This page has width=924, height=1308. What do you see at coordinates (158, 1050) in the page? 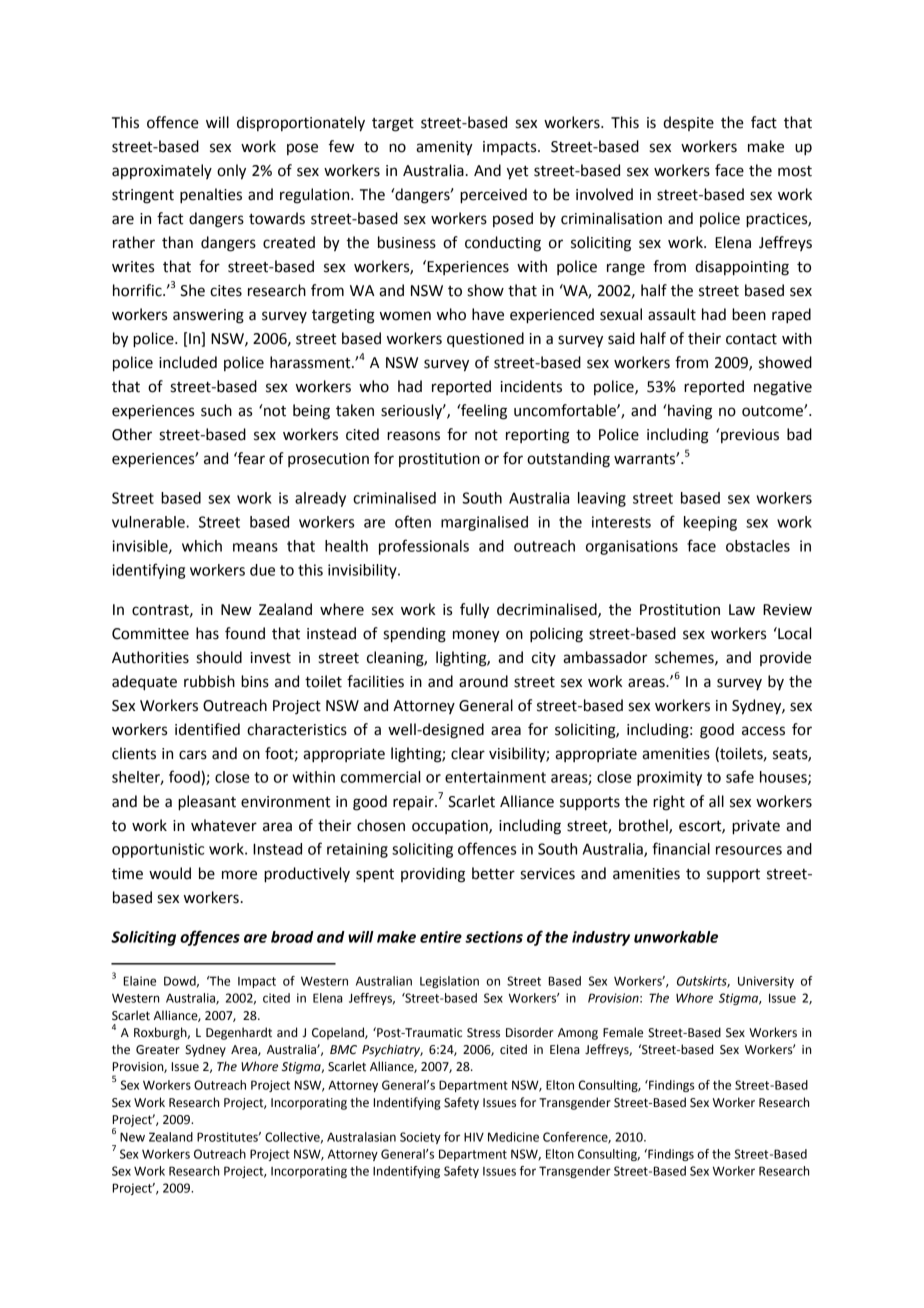
I see `Greater` at bounding box center [158, 1050].
